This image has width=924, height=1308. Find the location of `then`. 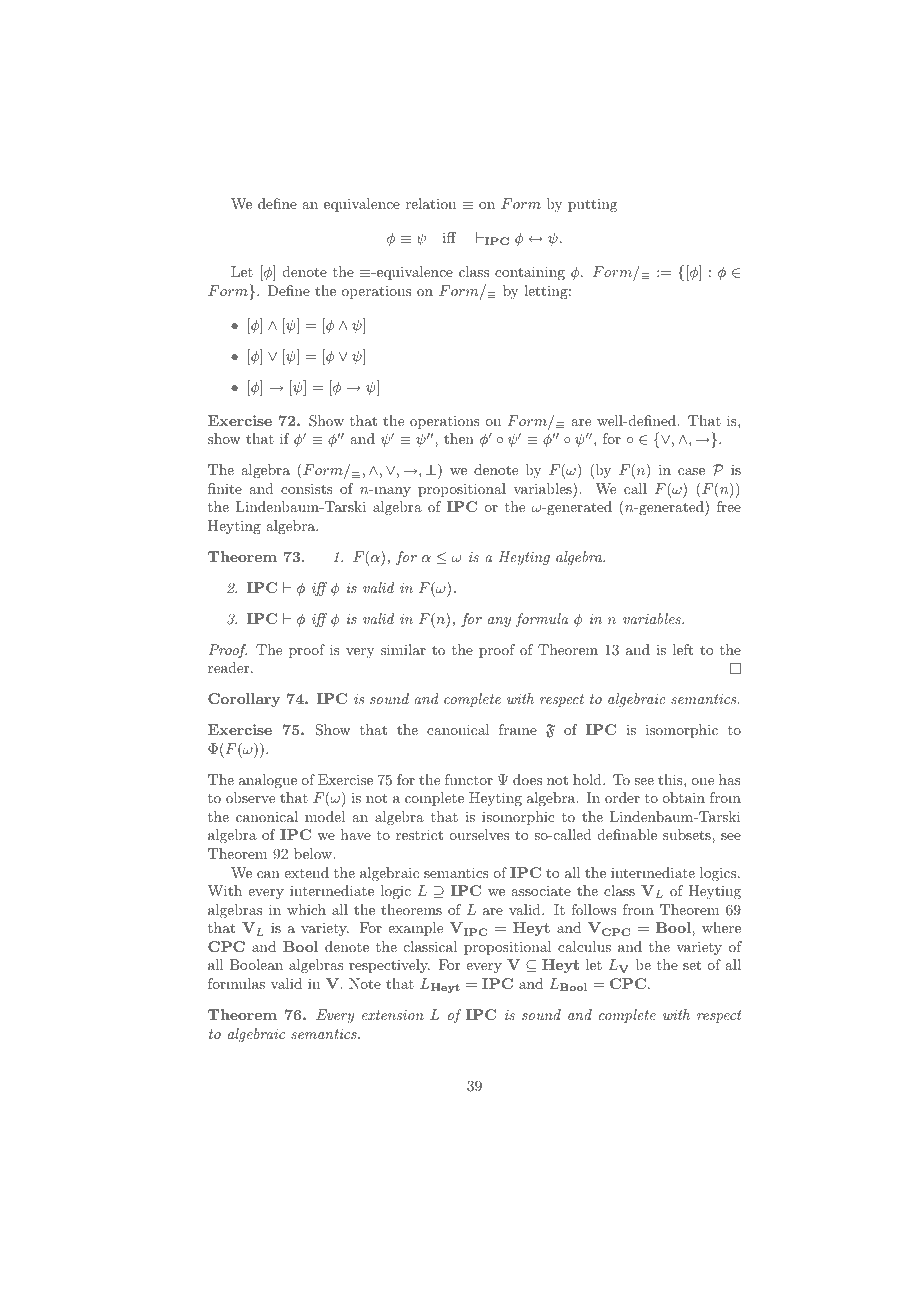

then is located at coordinates (459, 438).
